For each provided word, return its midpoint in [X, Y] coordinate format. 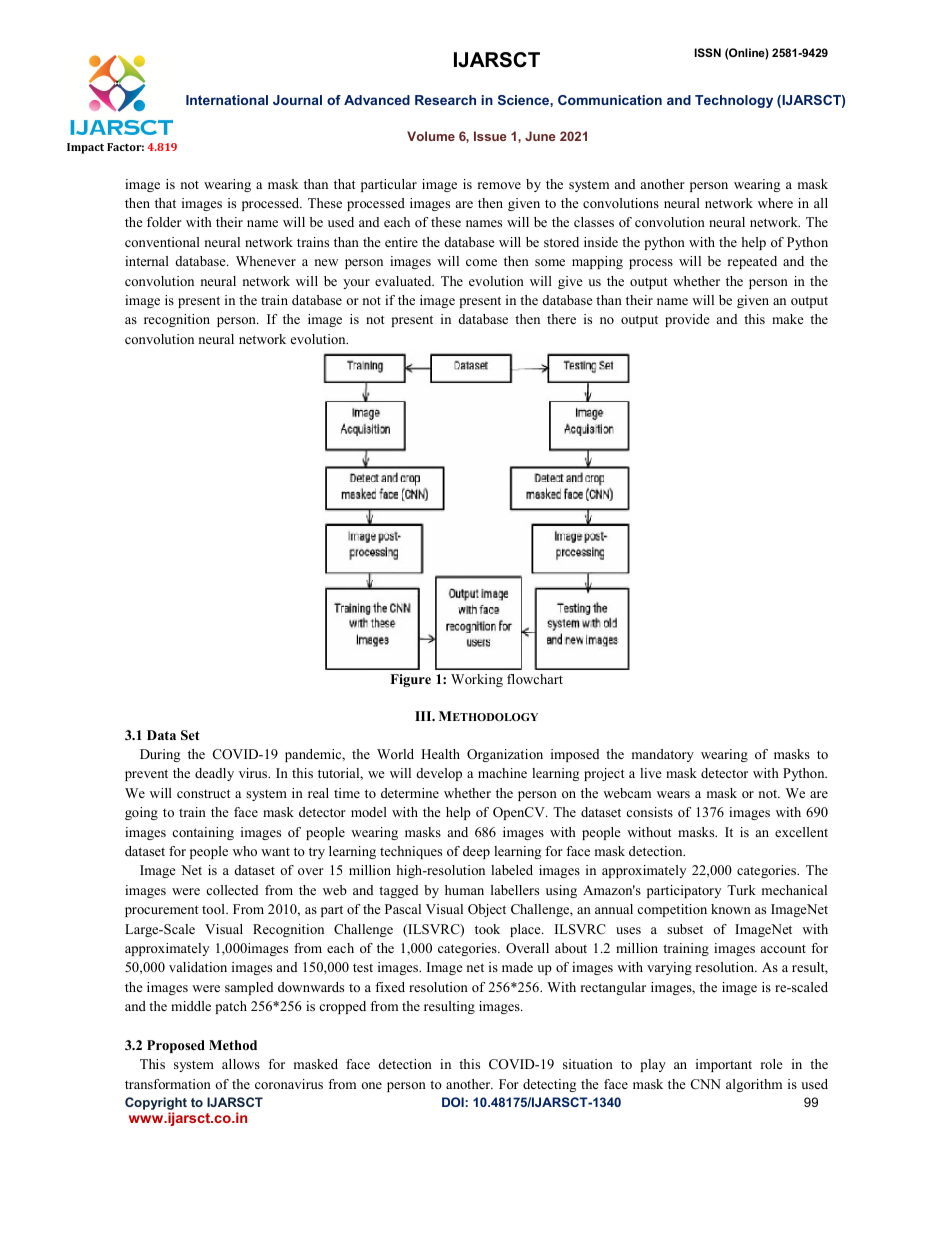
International [227, 100]
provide [687, 320]
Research [445, 100]
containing [203, 833]
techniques [411, 852]
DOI [453, 1102]
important [724, 1065]
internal [147, 261]
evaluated [404, 281]
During [160, 755]
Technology [734, 101]
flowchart [535, 679]
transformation [168, 1084]
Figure [410, 680]
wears [673, 794]
